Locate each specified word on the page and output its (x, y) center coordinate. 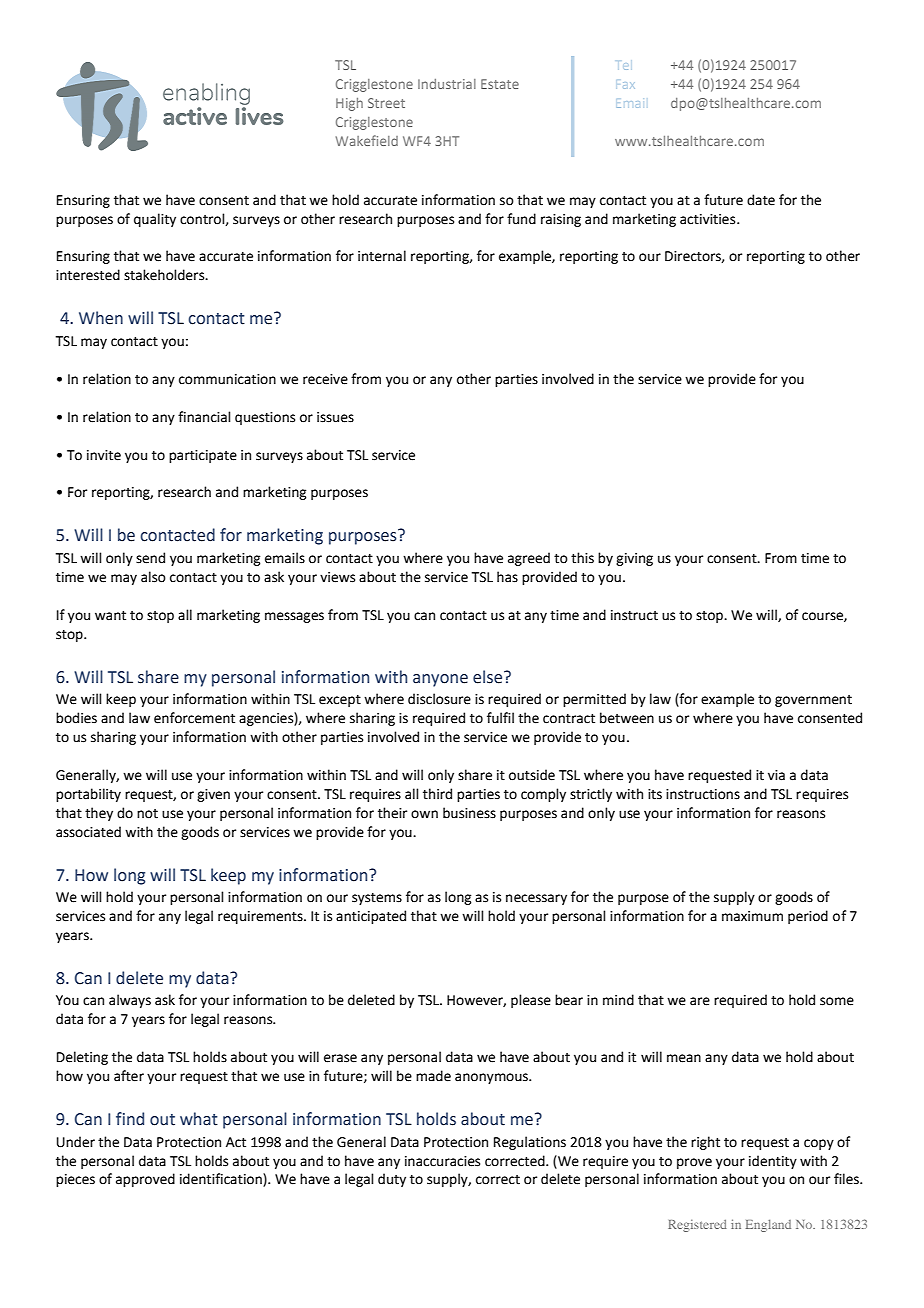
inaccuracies (442, 1161)
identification (222, 1180)
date (761, 200)
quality (155, 220)
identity (773, 1162)
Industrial (447, 84)
